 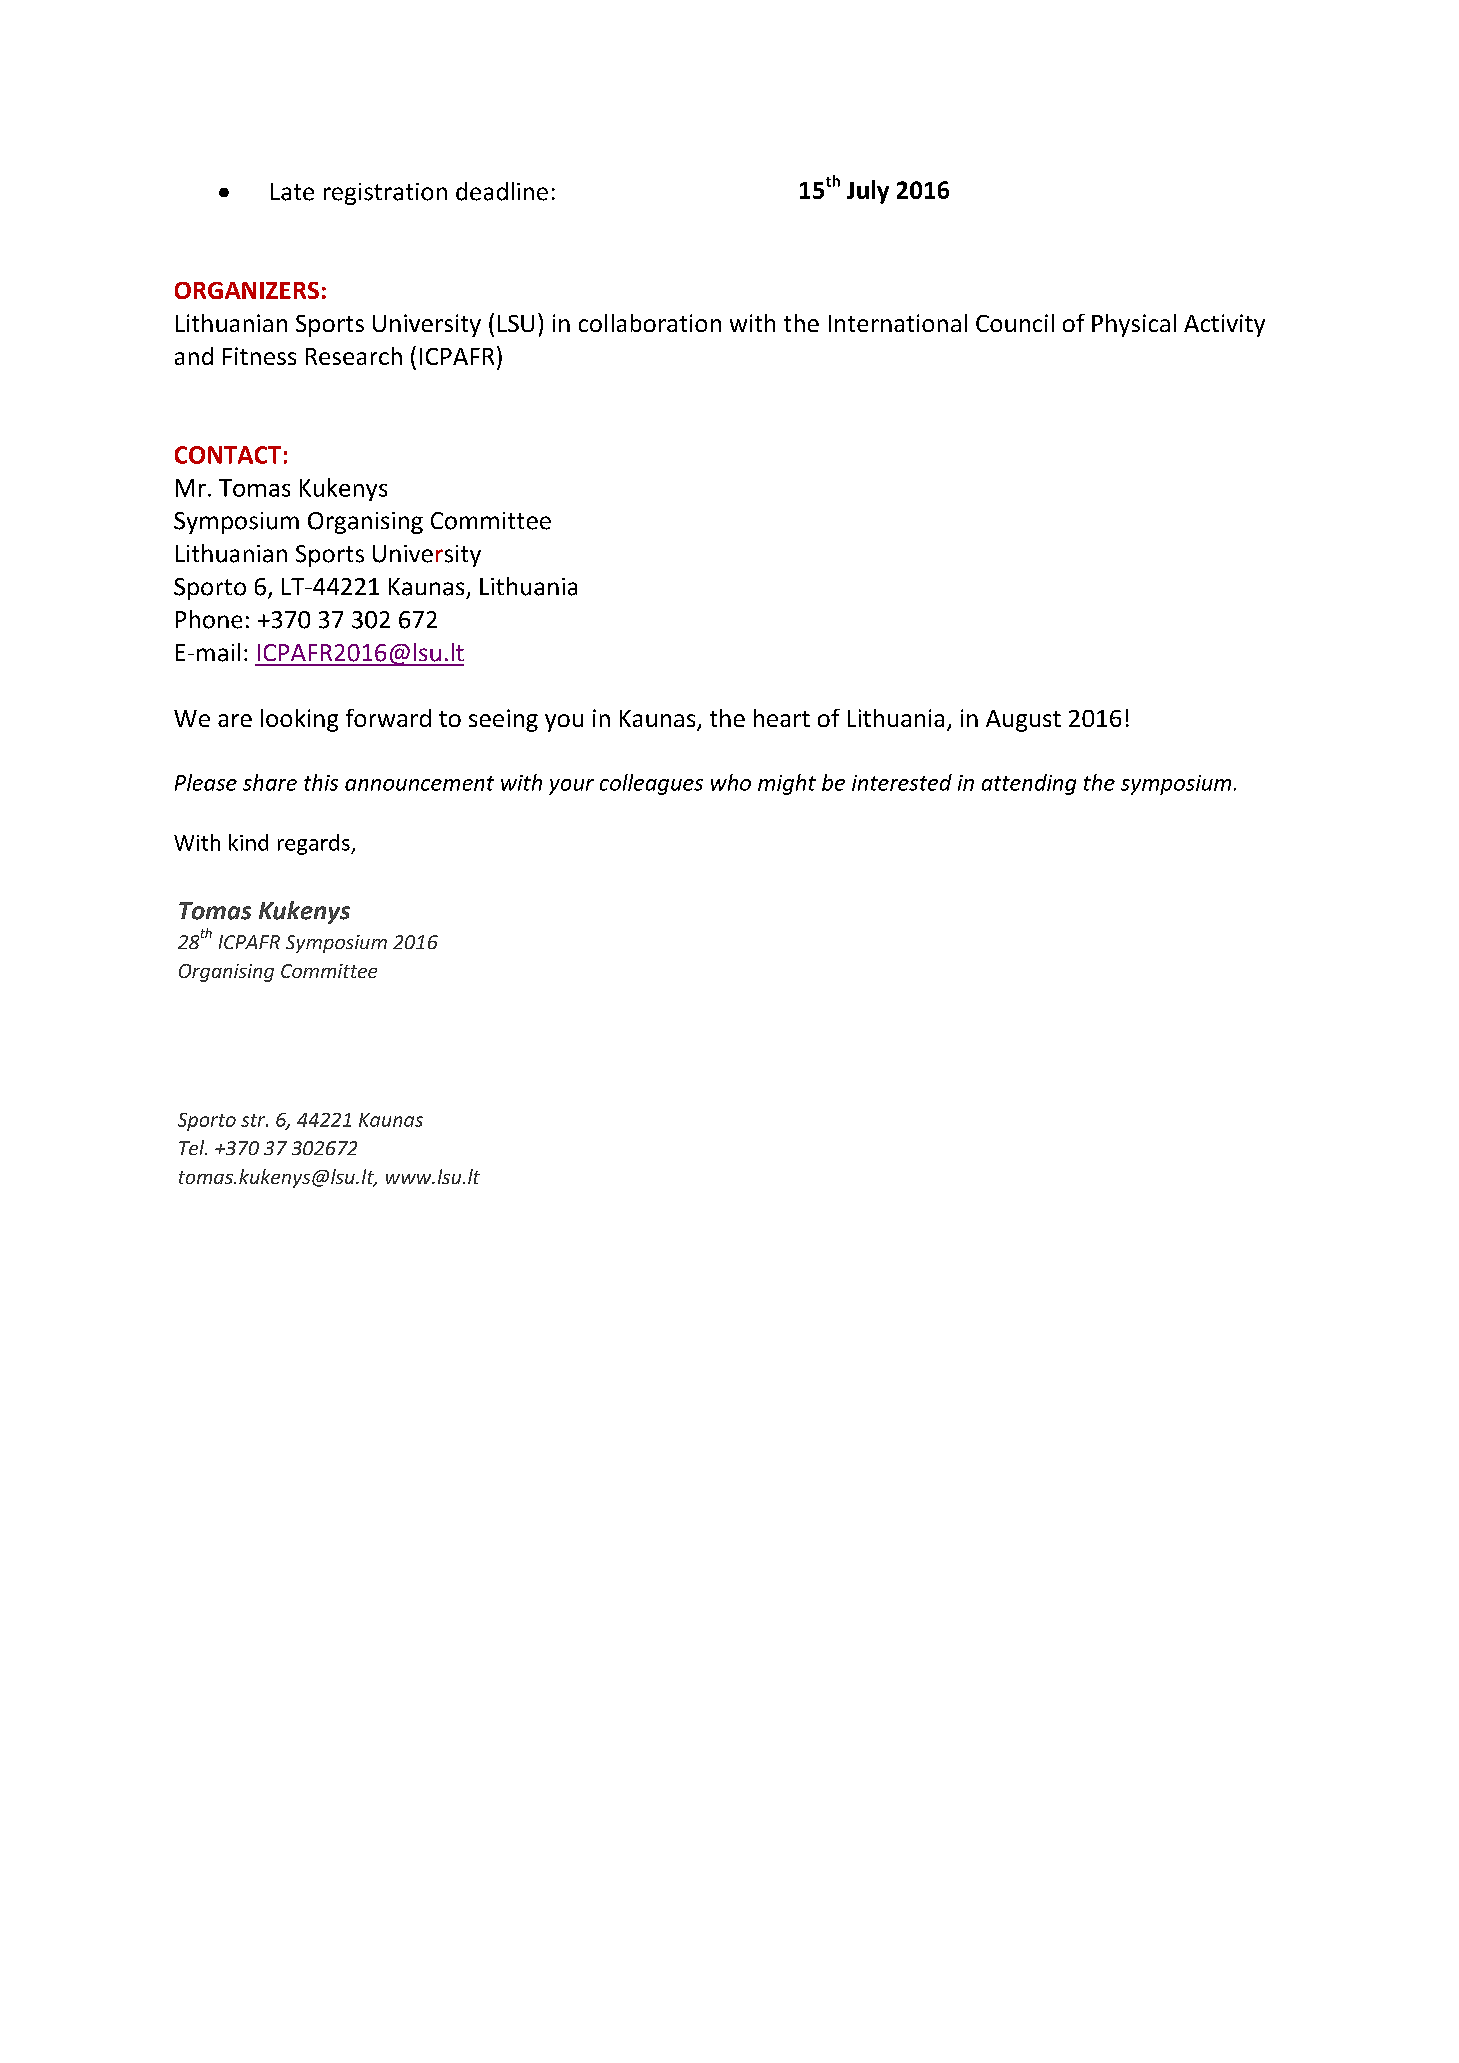 I want to click on colleagues, so click(x=651, y=784).
